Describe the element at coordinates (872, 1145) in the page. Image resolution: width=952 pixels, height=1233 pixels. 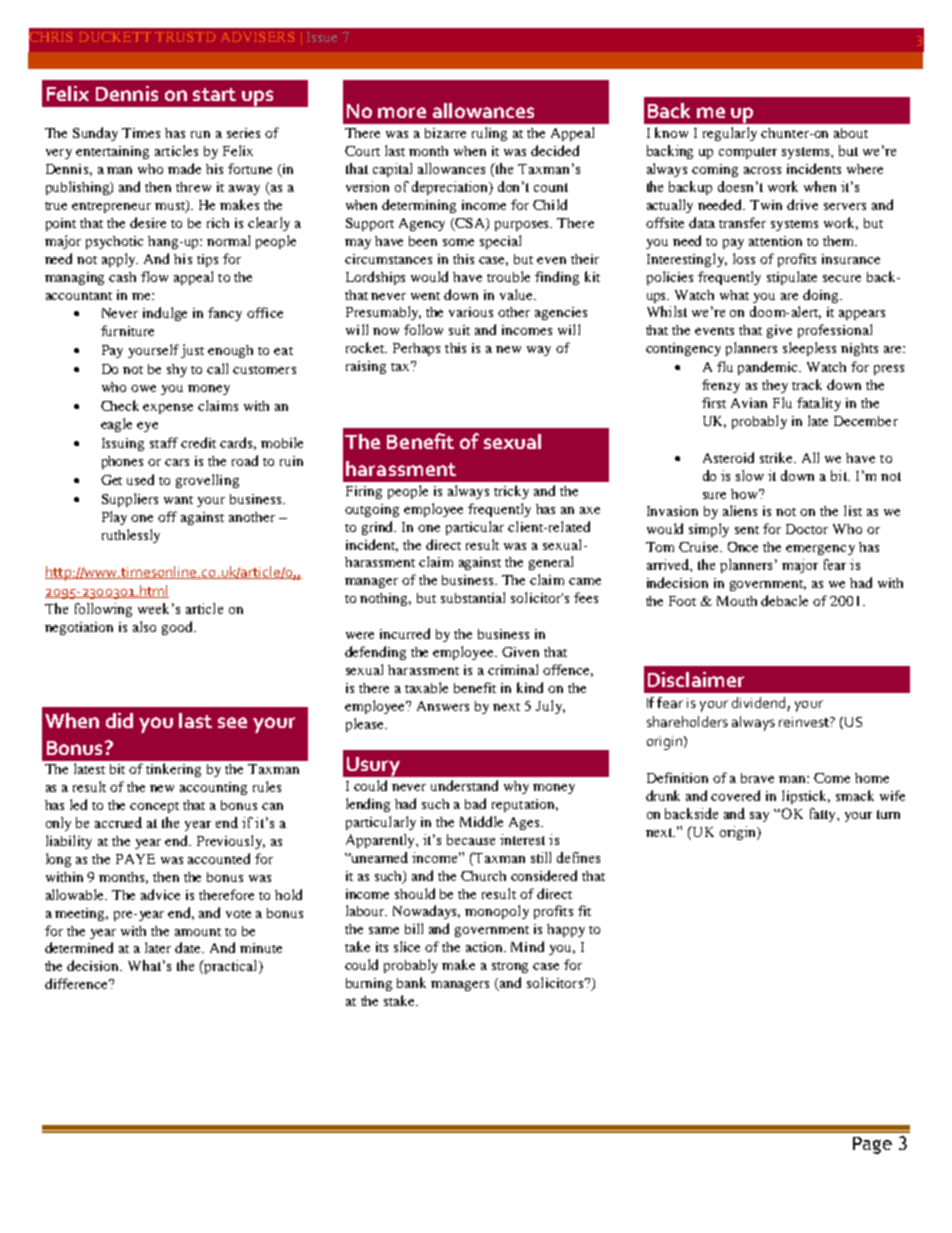
I see `Page` at that location.
